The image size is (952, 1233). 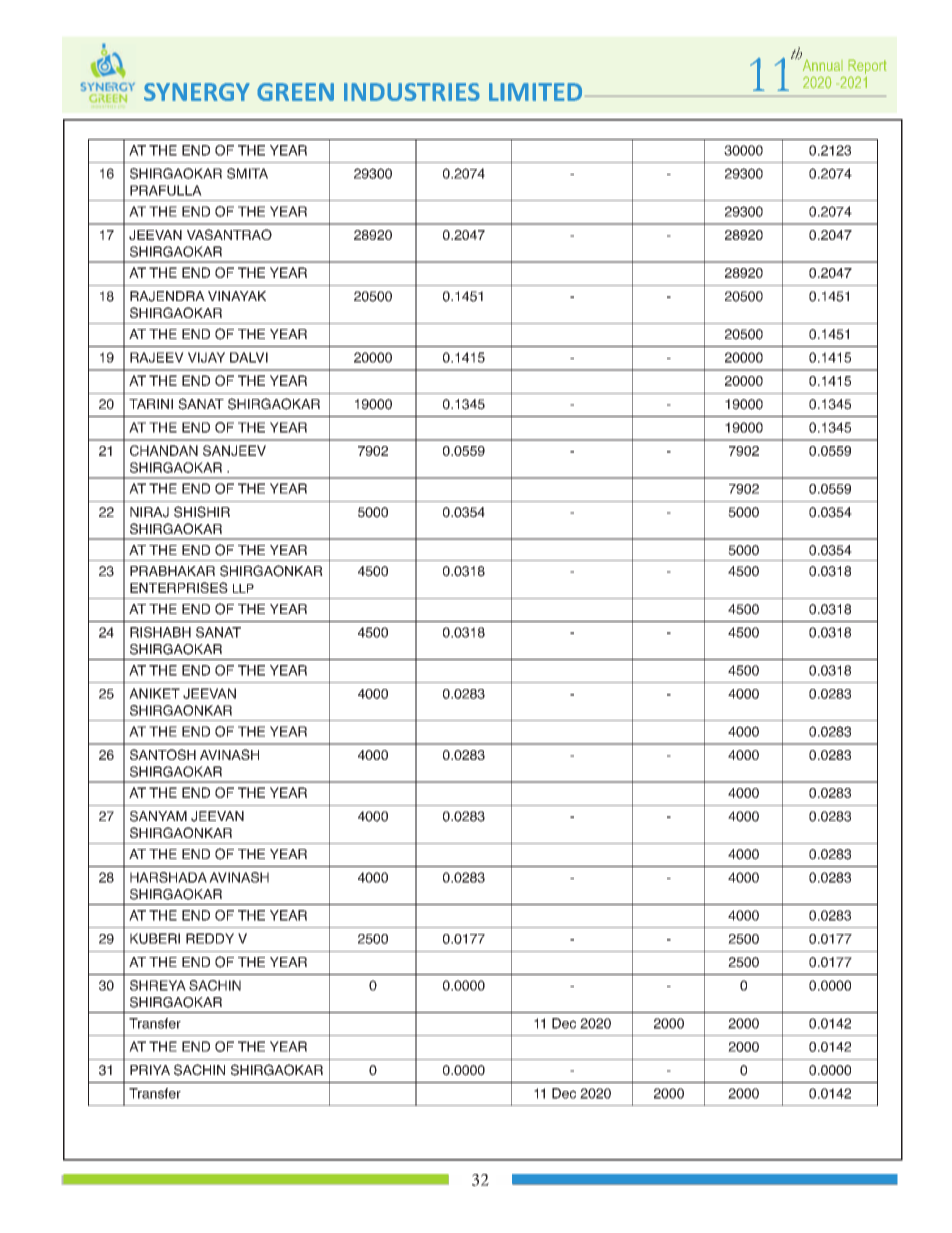 I want to click on SHREYA, so click(x=158, y=985).
